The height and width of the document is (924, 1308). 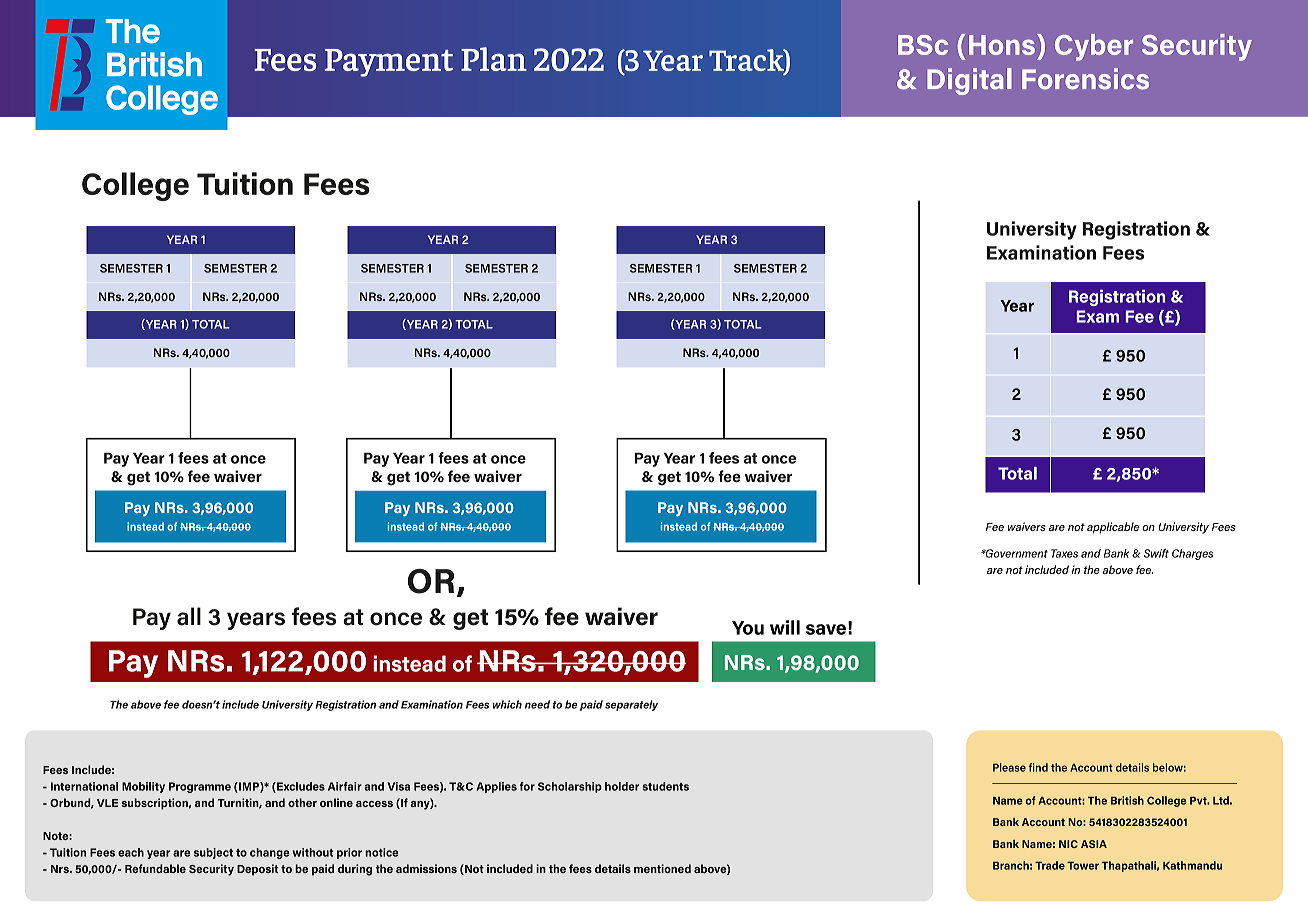 What do you see at coordinates (189, 616) in the document?
I see `all` at bounding box center [189, 616].
